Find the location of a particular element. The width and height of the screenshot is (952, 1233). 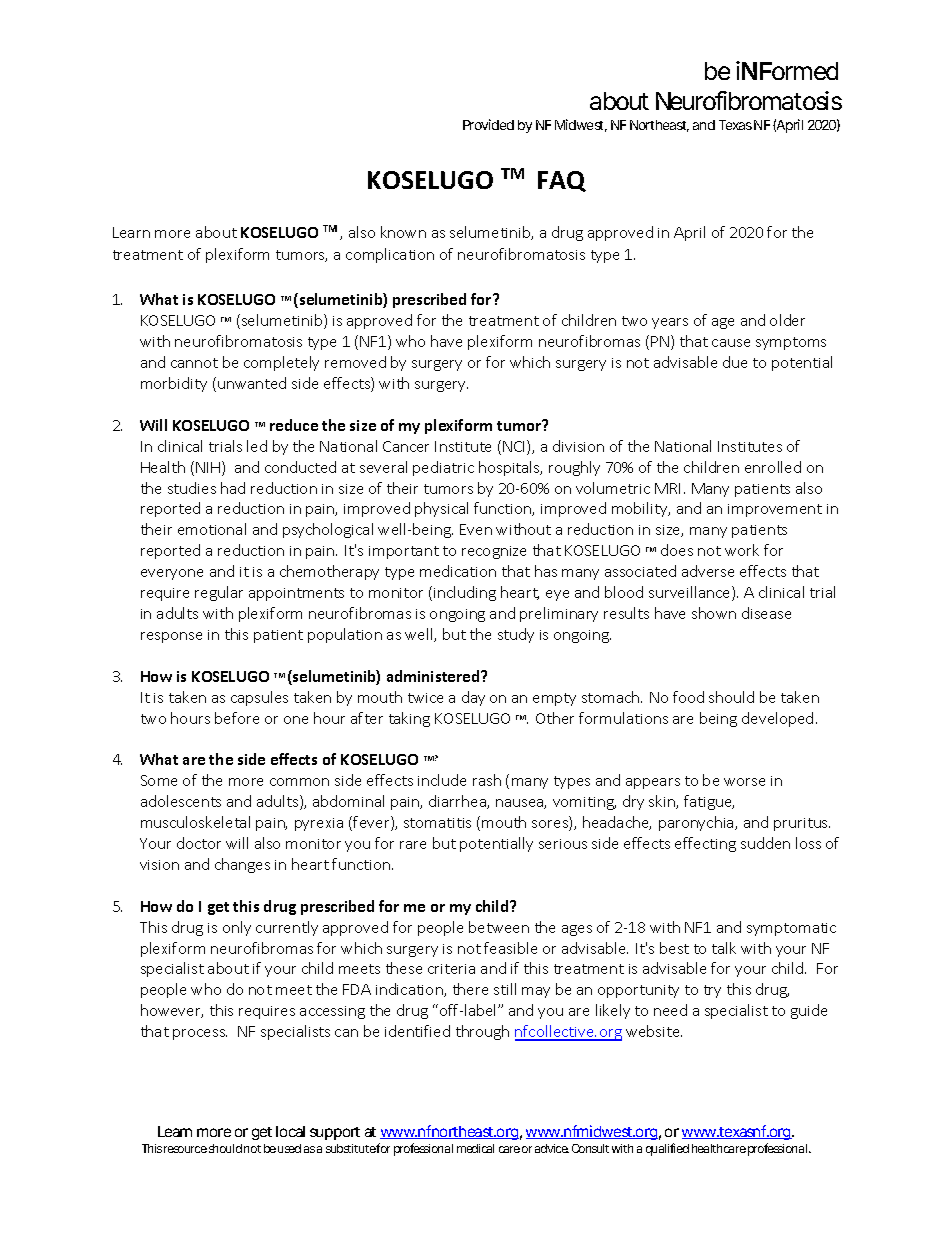

removed is located at coordinates (355, 362).
